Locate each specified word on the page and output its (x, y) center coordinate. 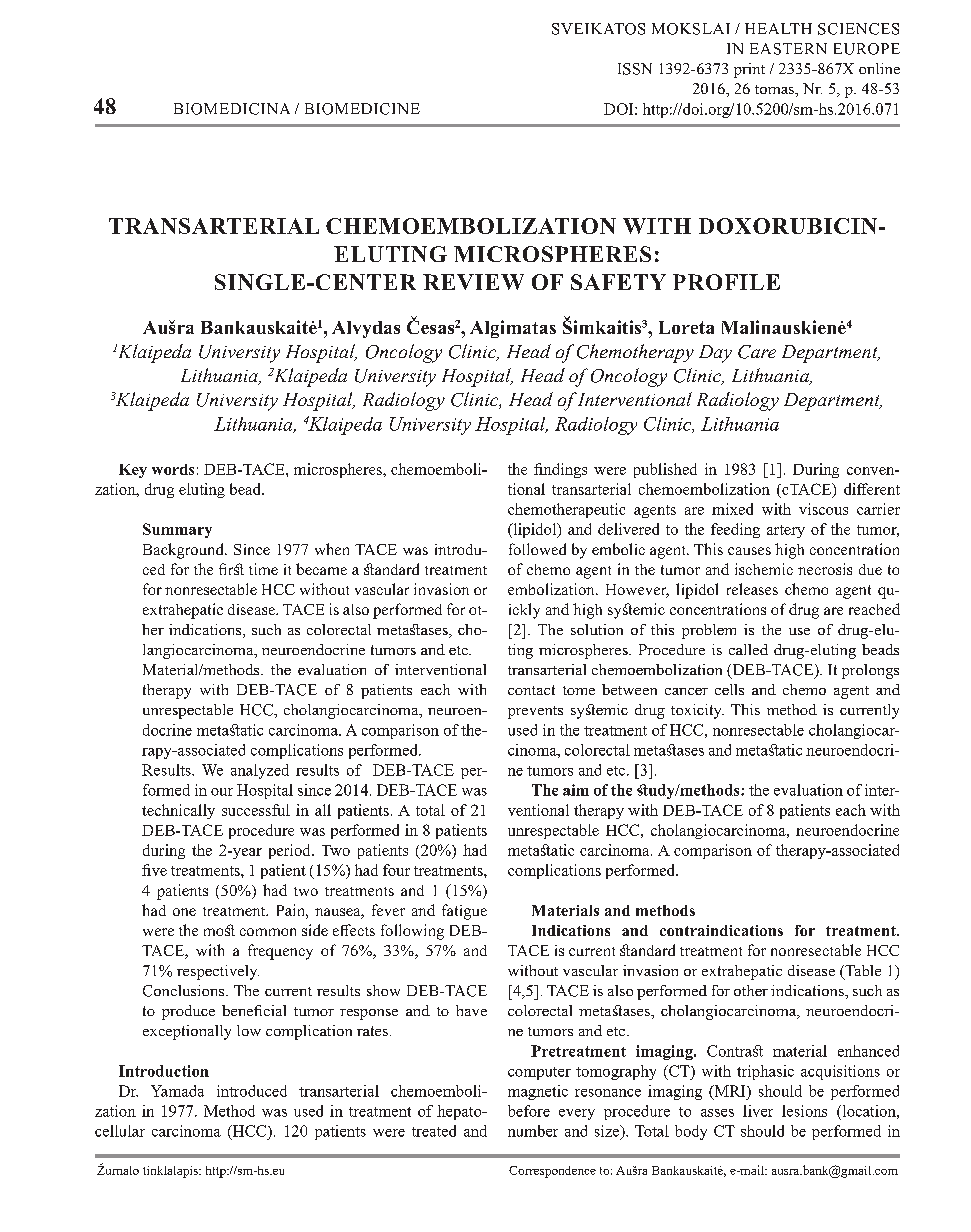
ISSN (635, 69)
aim (576, 790)
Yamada (177, 1091)
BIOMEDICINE (362, 109)
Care (757, 352)
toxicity (697, 711)
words (173, 469)
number (533, 1131)
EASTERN (788, 49)
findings (560, 470)
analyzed (260, 771)
